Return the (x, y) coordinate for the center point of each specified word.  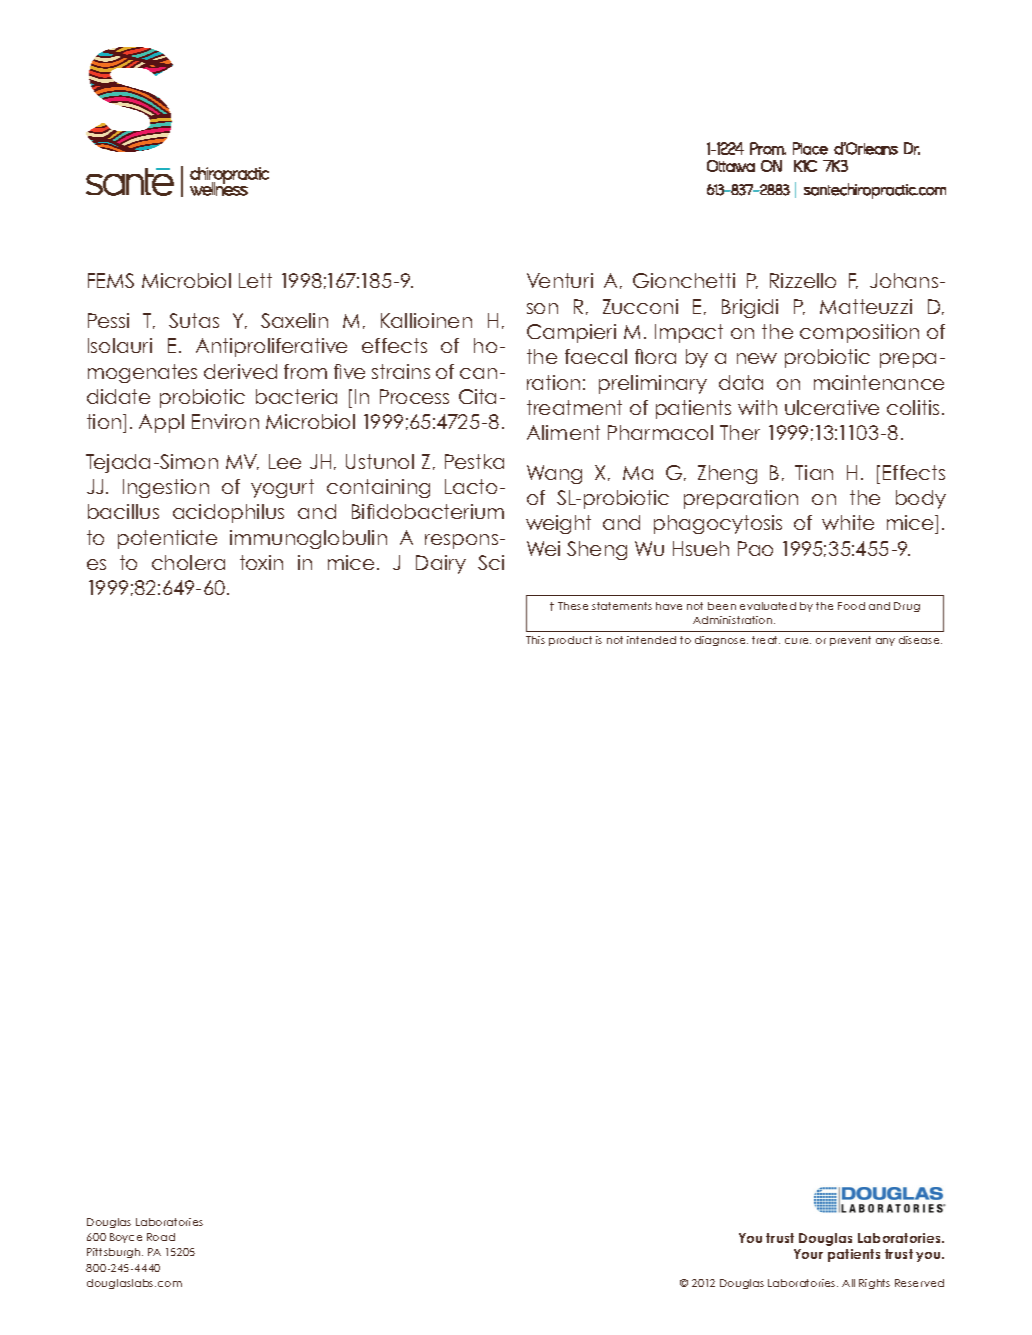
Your (808, 1254)
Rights (874, 1284)
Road (161, 1237)
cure (798, 641)
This (535, 640)
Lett (255, 280)
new (757, 358)
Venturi (560, 280)
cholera (188, 562)
